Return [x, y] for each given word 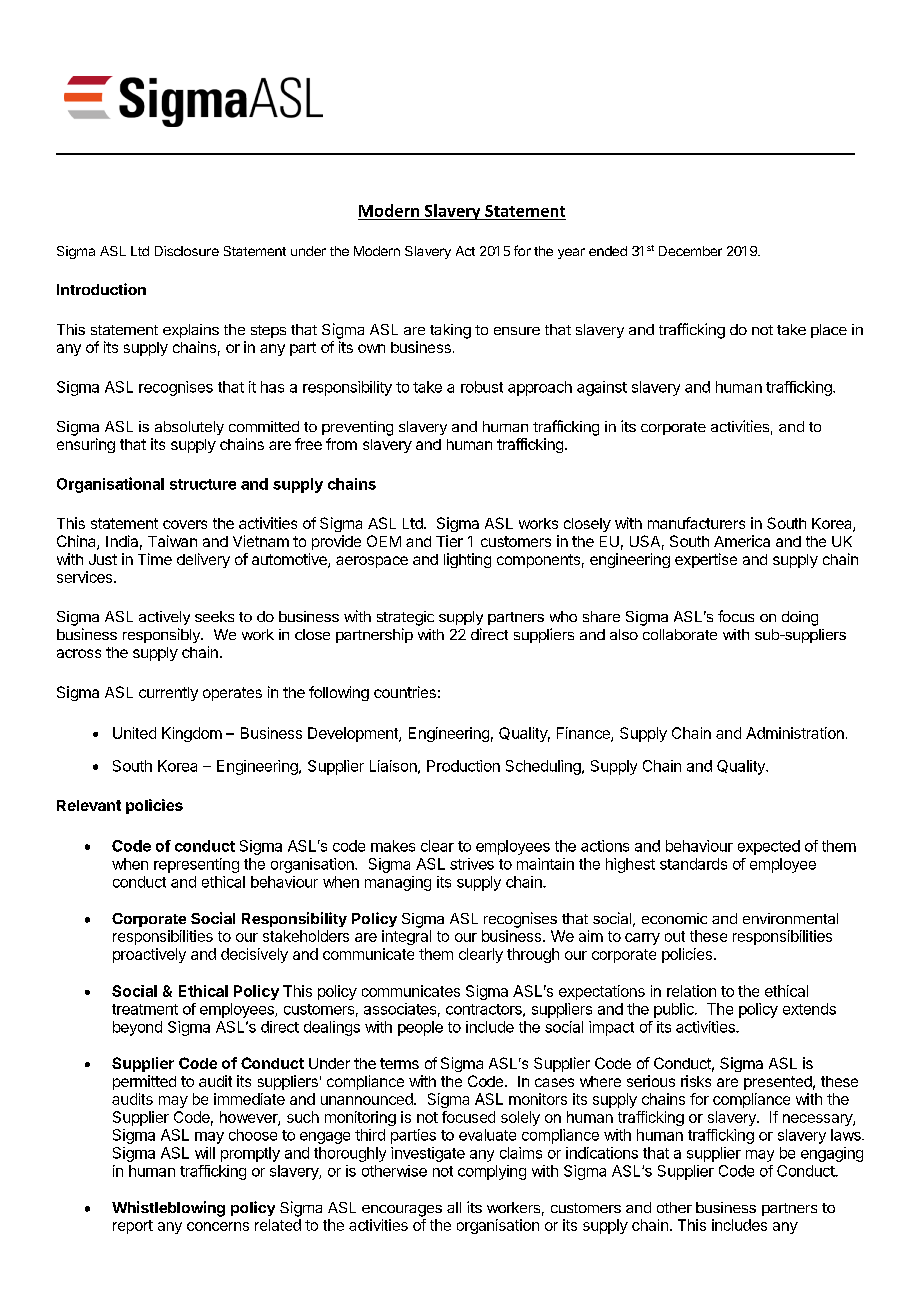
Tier [449, 541]
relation [691, 991]
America [742, 541]
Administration [795, 733]
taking [450, 331]
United [134, 733]
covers [185, 524]
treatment [145, 1009]
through [533, 955]
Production [463, 766]
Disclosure [187, 251]
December [690, 251]
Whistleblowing [168, 1209]
